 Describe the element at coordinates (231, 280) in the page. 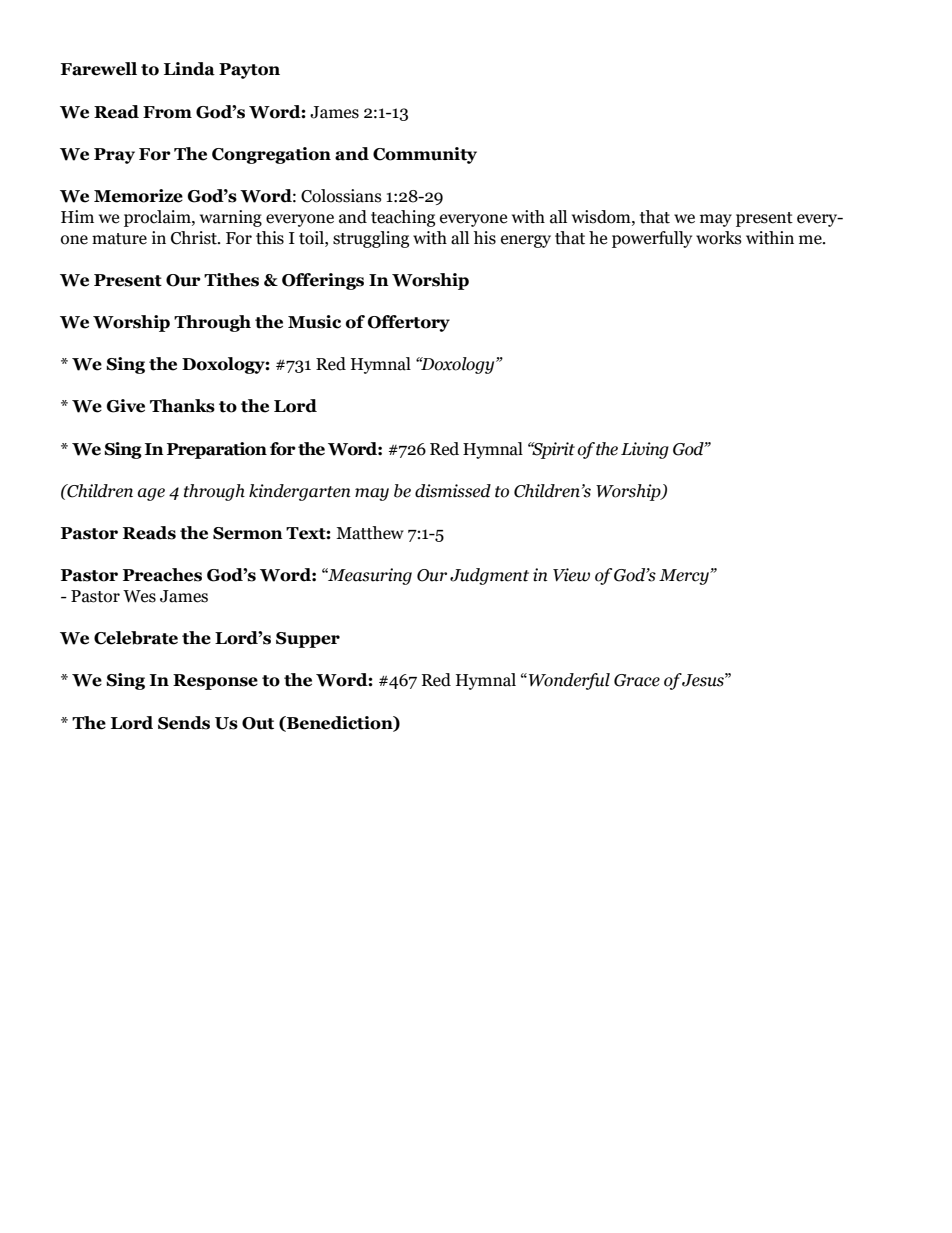

I see `Tithes` at that location.
